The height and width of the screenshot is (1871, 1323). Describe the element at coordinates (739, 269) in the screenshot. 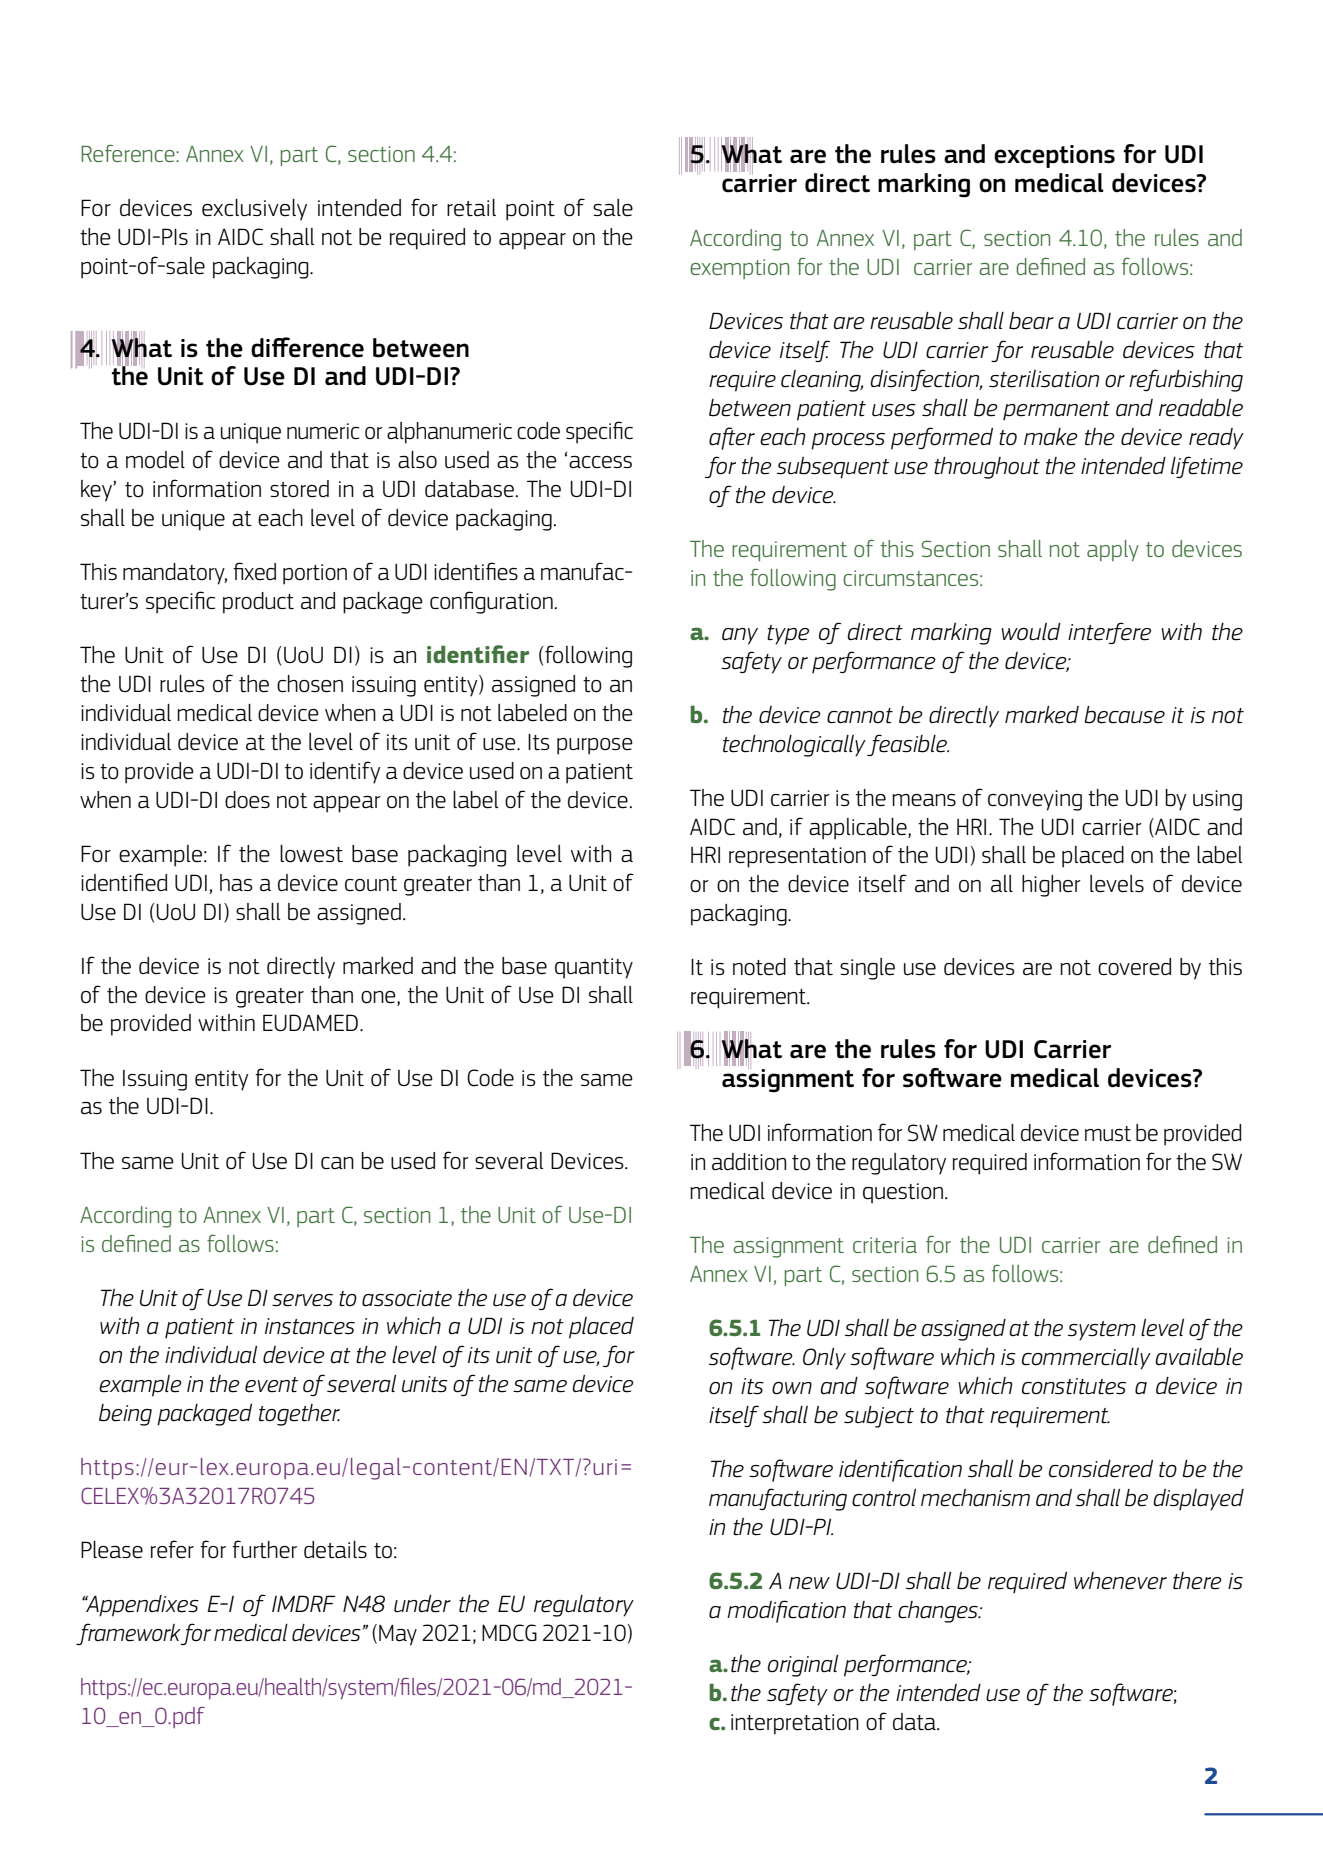

I see `exemption` at that location.
